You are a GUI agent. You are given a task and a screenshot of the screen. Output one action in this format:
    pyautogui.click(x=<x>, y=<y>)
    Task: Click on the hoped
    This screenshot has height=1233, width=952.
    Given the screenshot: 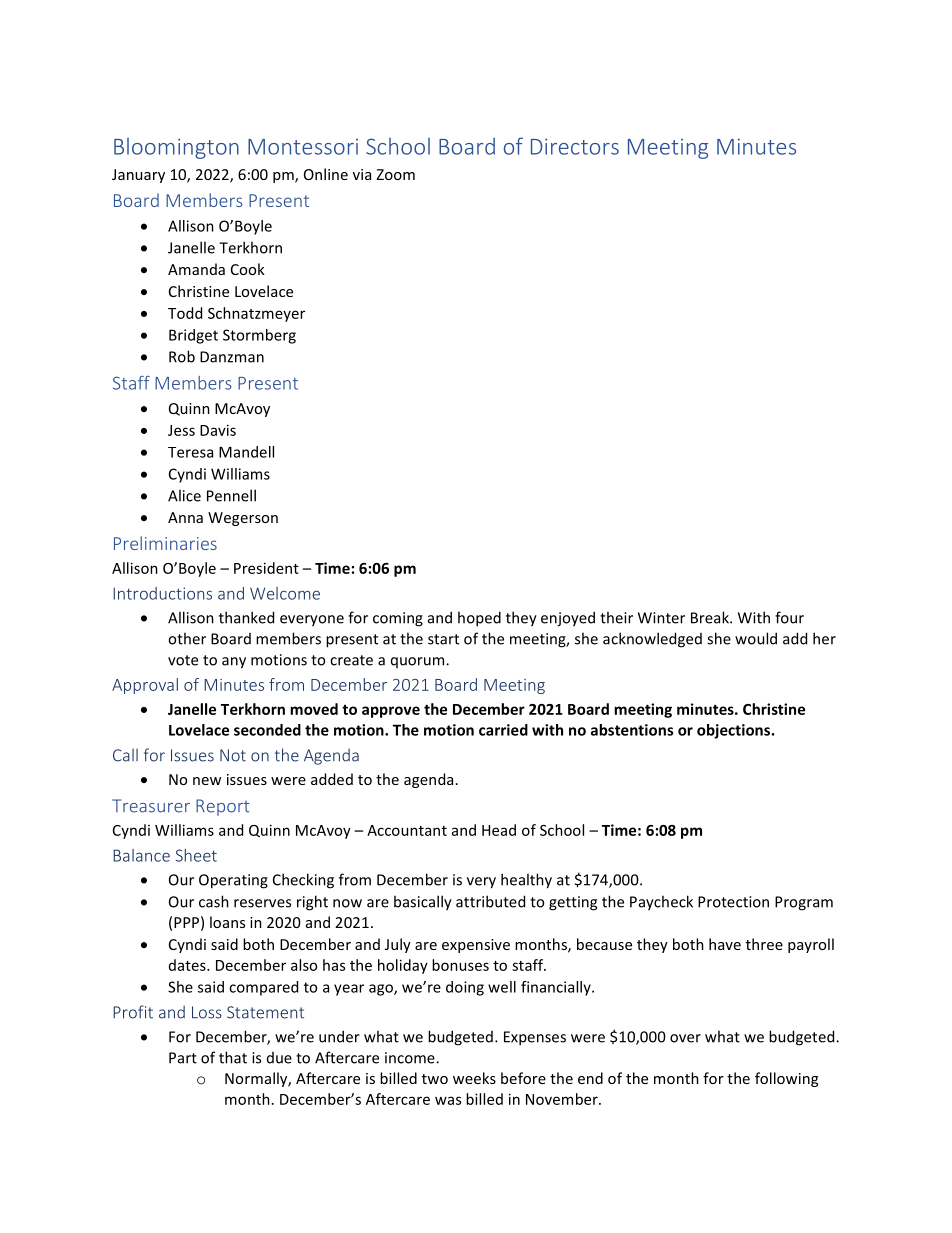 What is the action you would take?
    pyautogui.click(x=479, y=619)
